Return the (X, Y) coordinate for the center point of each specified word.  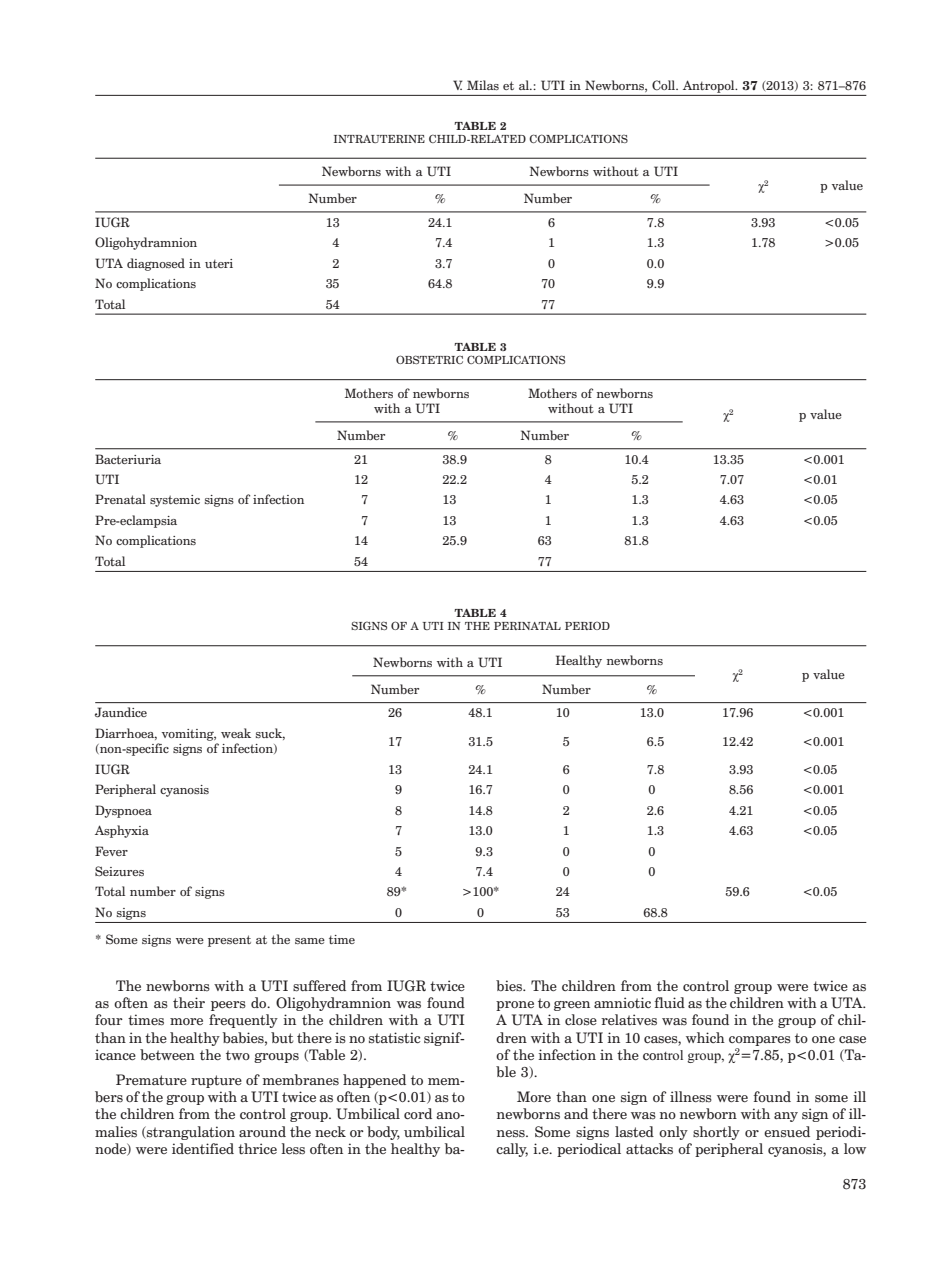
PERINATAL (527, 626)
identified (203, 1149)
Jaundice (121, 712)
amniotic (622, 1003)
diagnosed (156, 264)
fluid (669, 1002)
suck (270, 734)
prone (515, 1006)
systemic (175, 501)
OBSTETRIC (429, 359)
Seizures (119, 871)
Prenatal (120, 499)
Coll (665, 85)
